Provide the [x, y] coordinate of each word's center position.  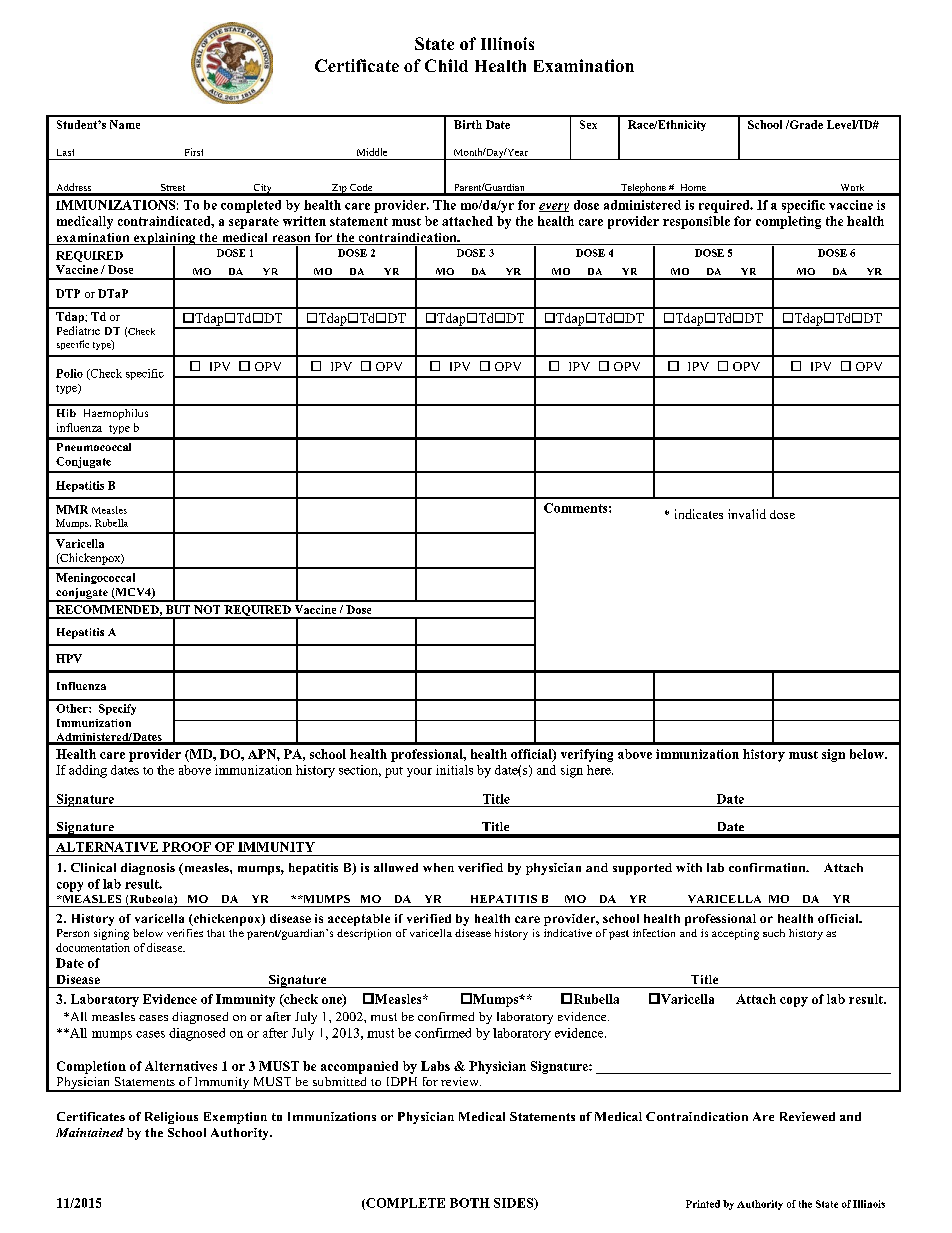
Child [446, 65]
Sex [588, 124]
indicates [699, 514]
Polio [69, 373]
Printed [703, 1204]
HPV [69, 658]
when [438, 867]
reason [291, 240]
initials [454, 770]
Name [125, 124]
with [689, 867]
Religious [171, 1118]
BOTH [470, 1203]
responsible [696, 222]
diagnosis [148, 869]
